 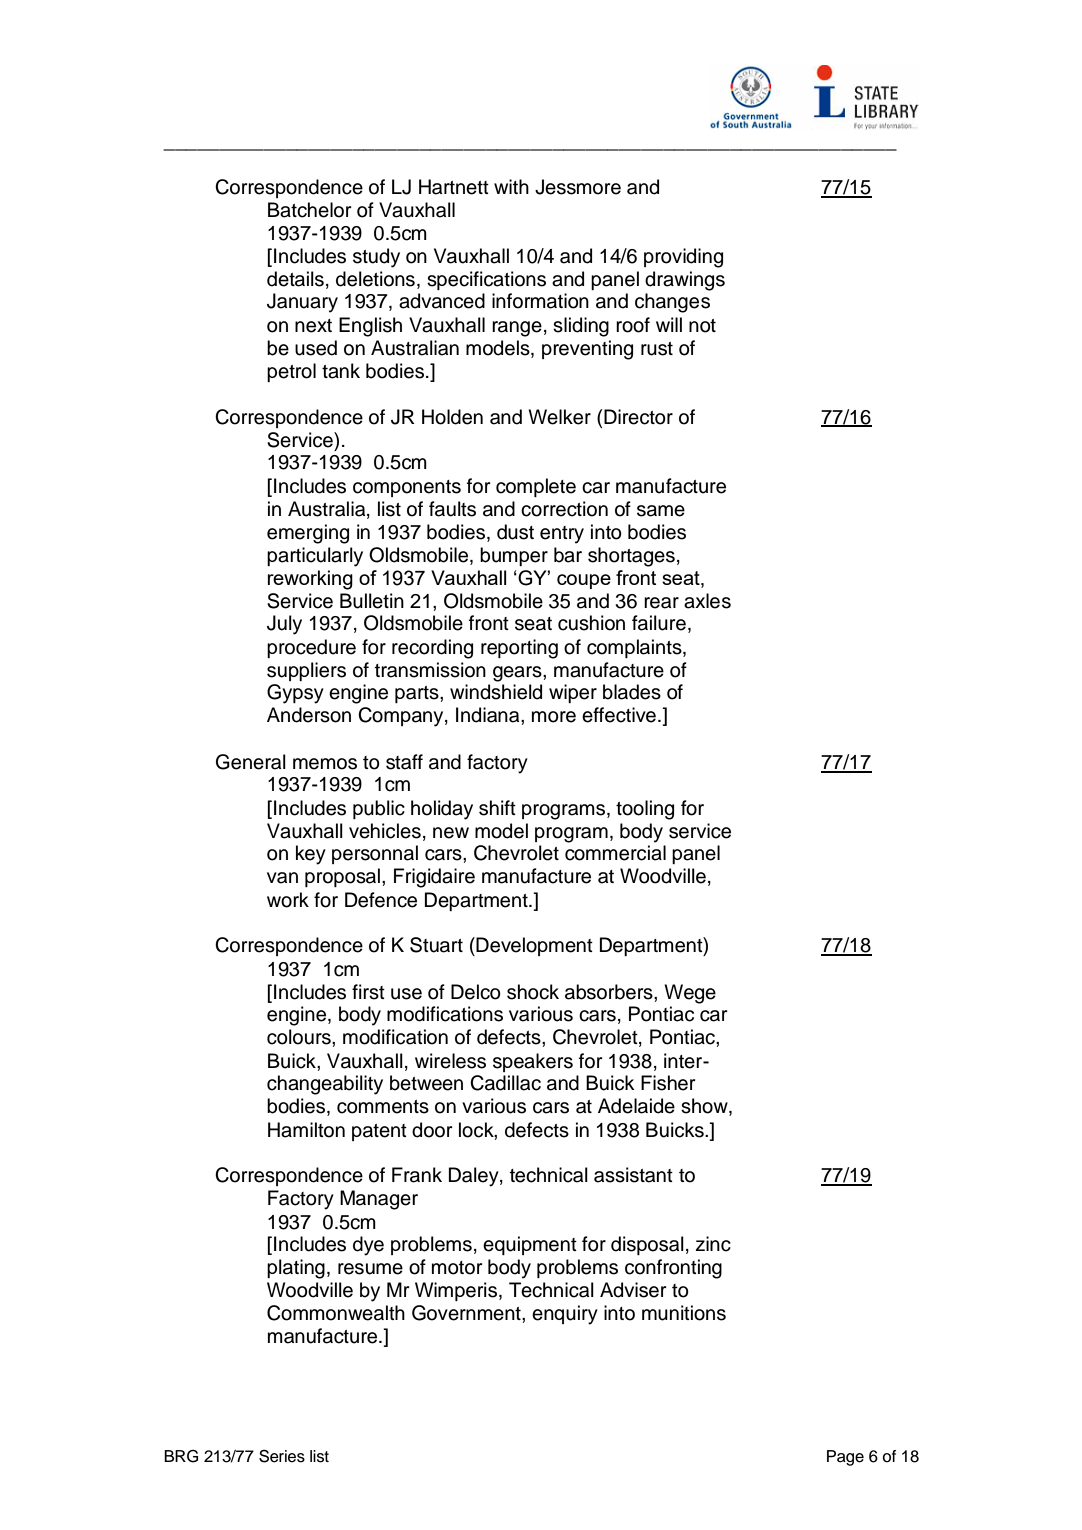 I want to click on providing, so click(x=683, y=258).
